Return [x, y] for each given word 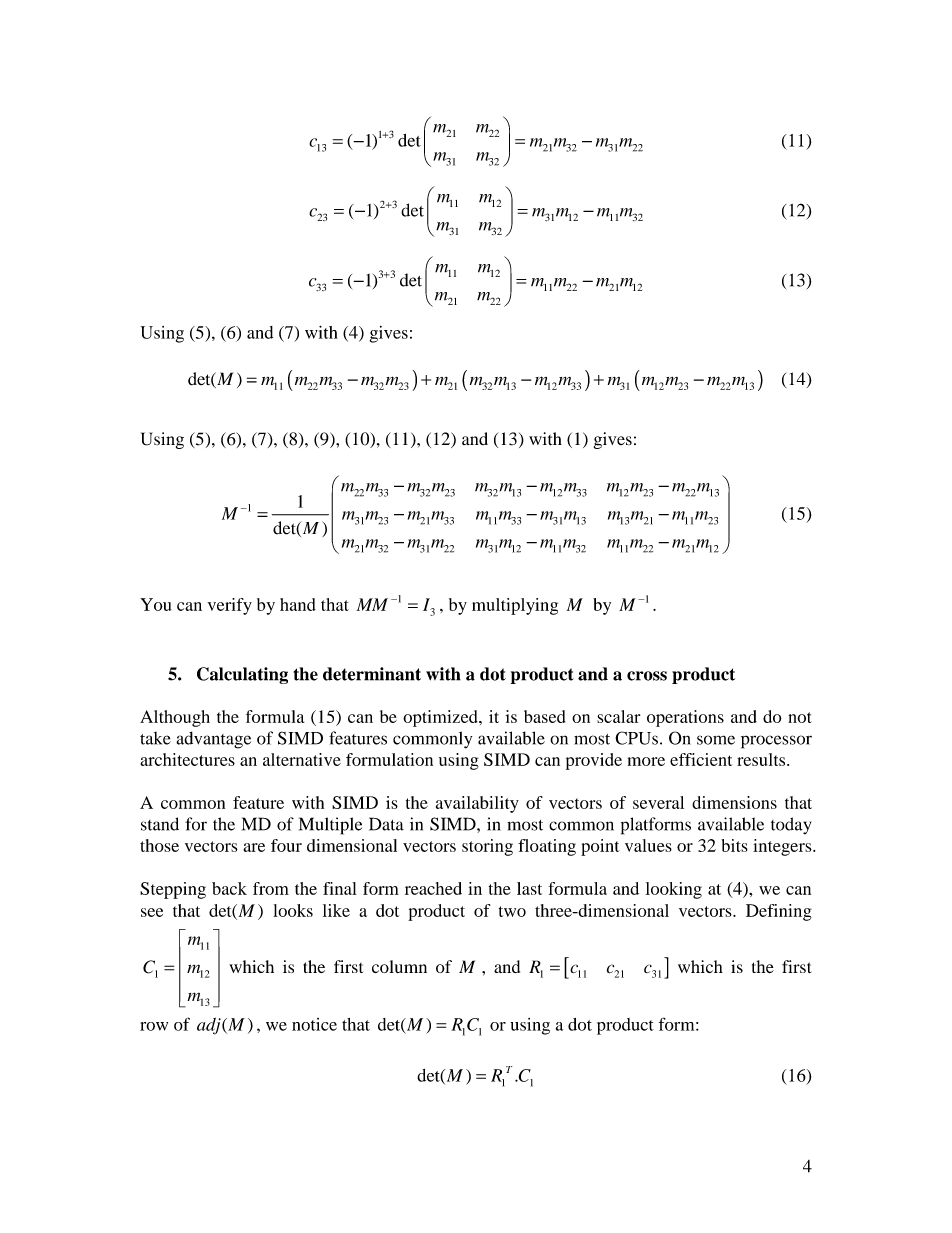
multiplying [515, 606]
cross [647, 676]
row [154, 1026]
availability [477, 804]
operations [685, 718]
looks [293, 910]
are [254, 847]
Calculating [242, 675]
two [512, 911]
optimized [441, 718]
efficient [701, 759]
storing [487, 847]
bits [734, 845]
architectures [187, 759]
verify [230, 606]
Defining [779, 912]
